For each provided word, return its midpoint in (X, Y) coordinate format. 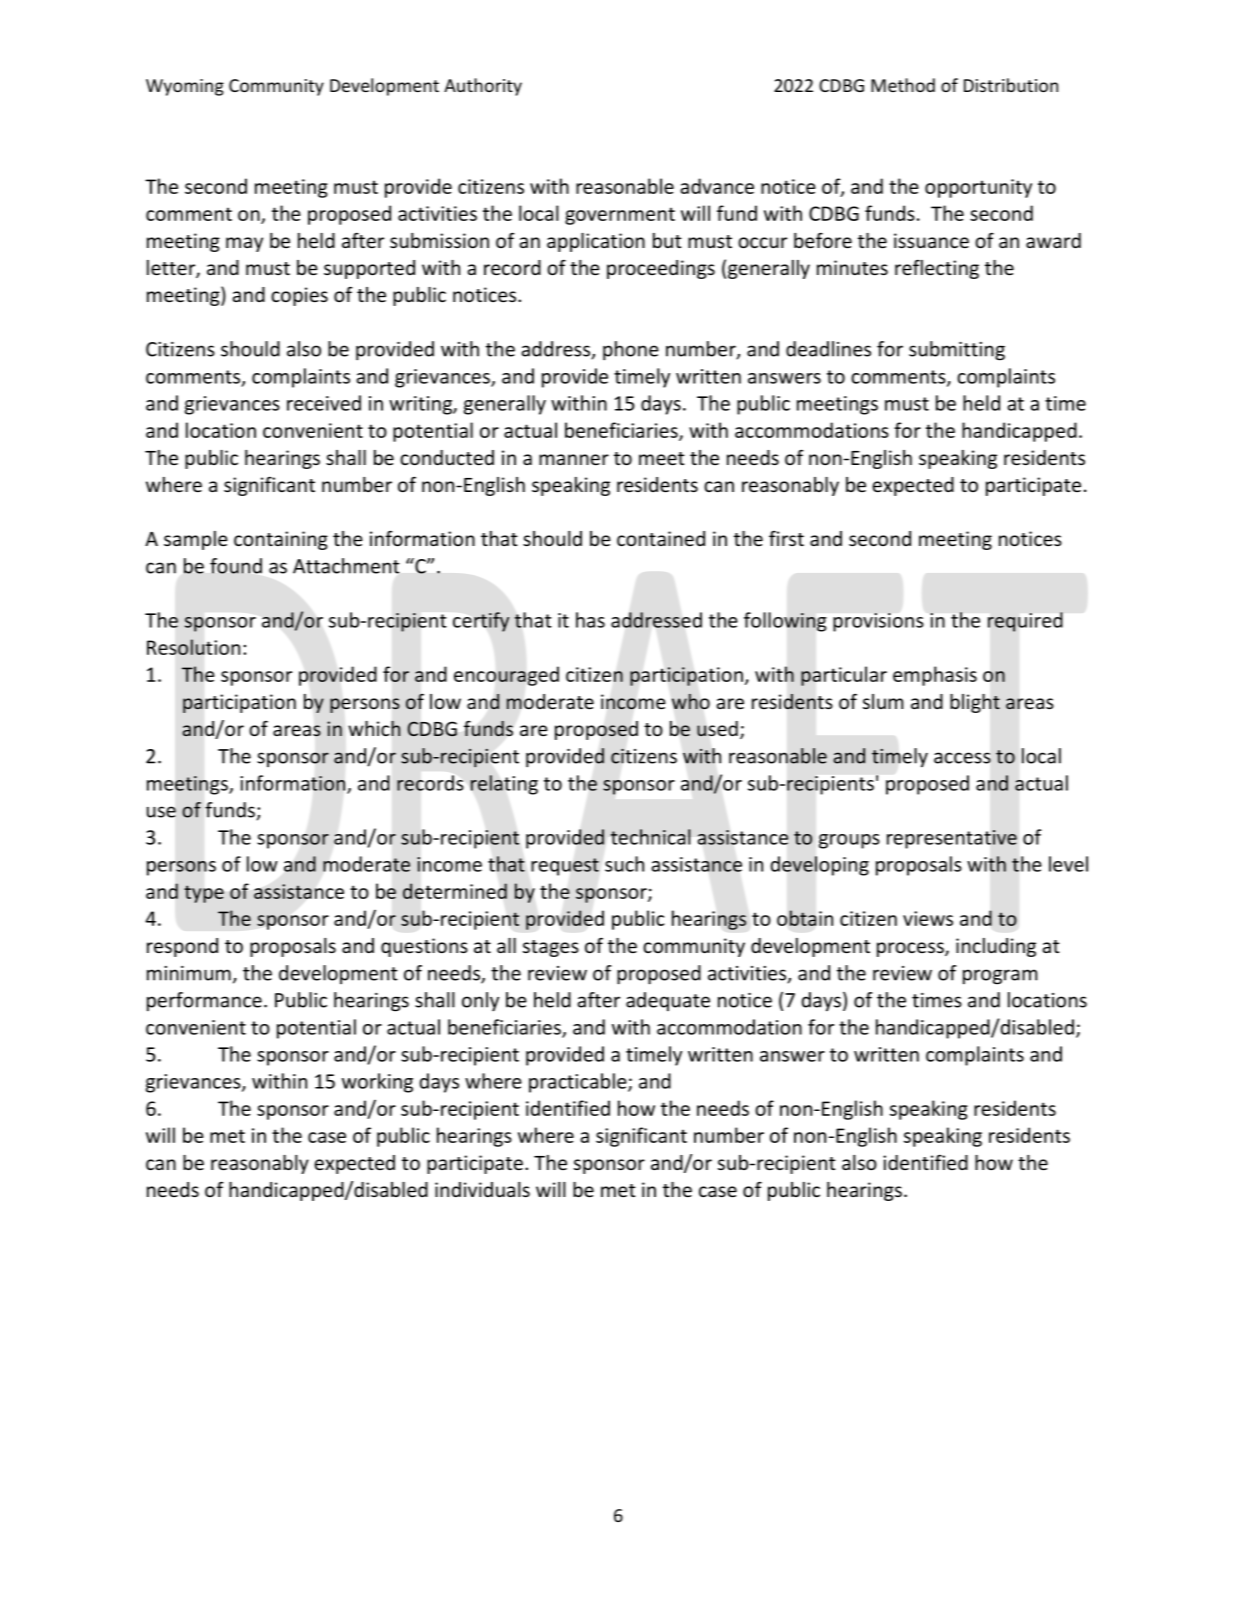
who (691, 701)
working (377, 1083)
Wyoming (185, 87)
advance (717, 186)
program (1000, 977)
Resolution (193, 647)
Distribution (1011, 85)
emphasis (935, 676)
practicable (579, 1083)
